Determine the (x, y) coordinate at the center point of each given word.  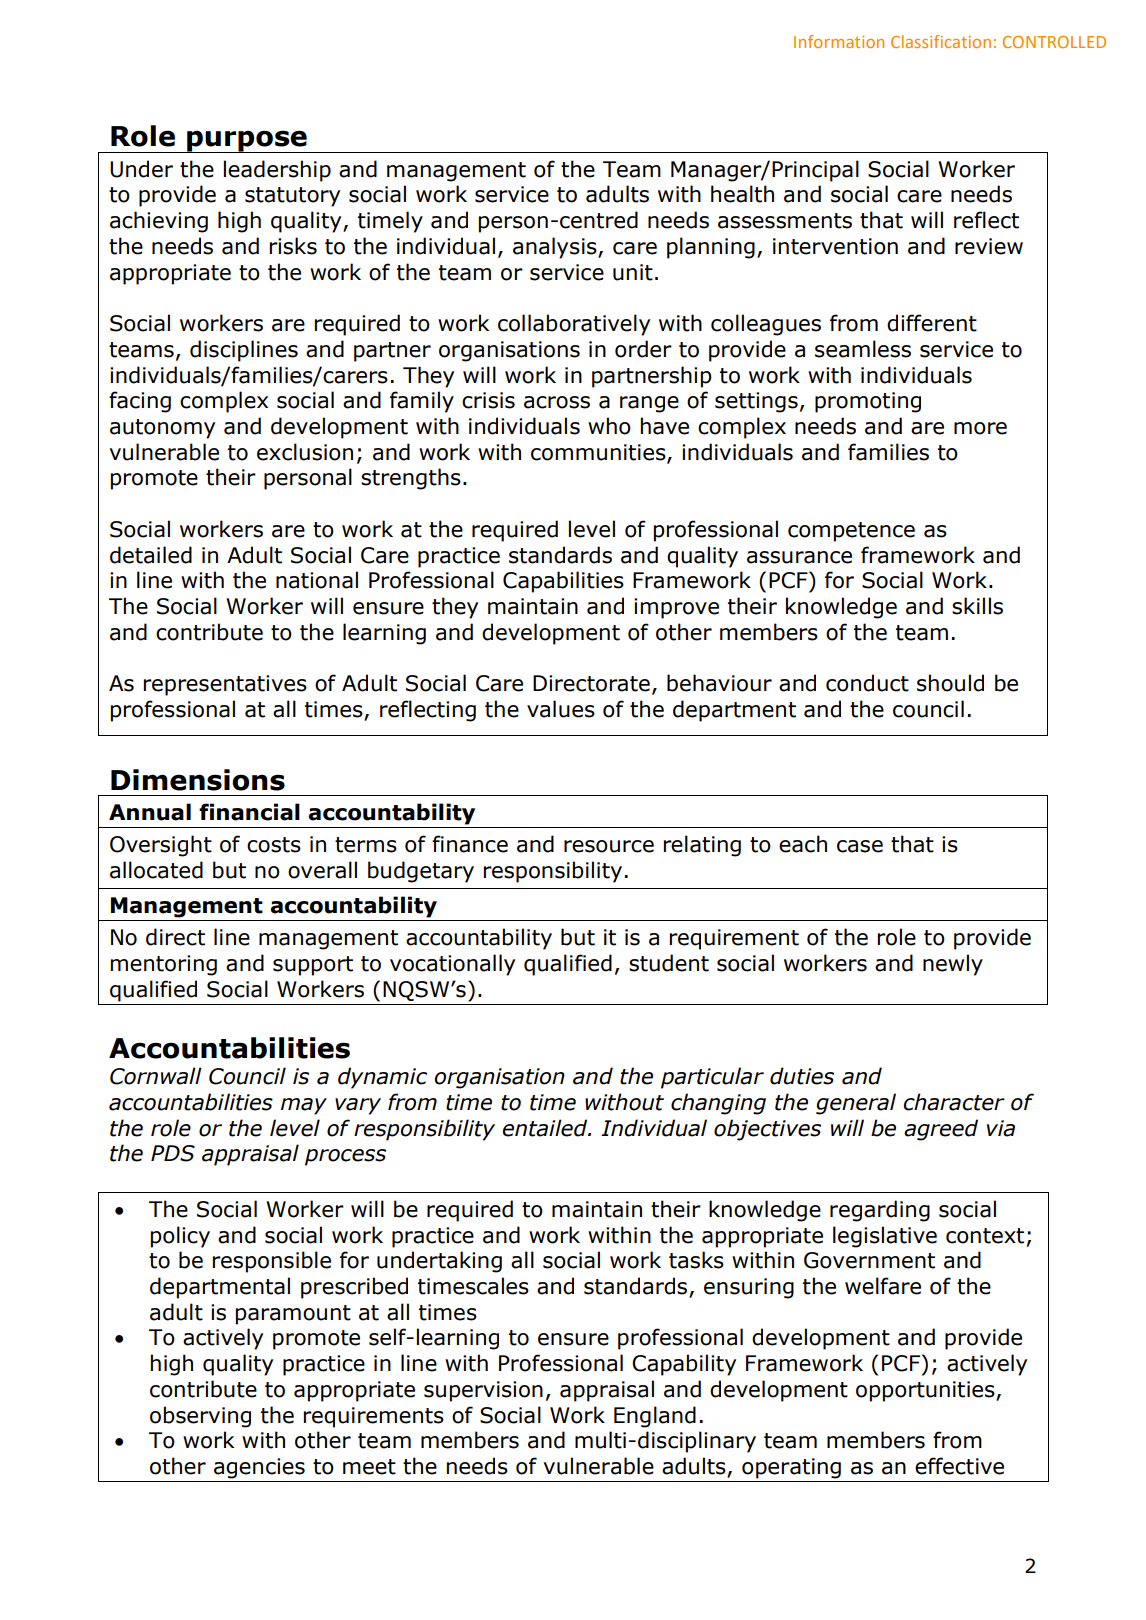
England (655, 1417)
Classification (941, 41)
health (742, 194)
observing (200, 1417)
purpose (247, 141)
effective (959, 1466)
